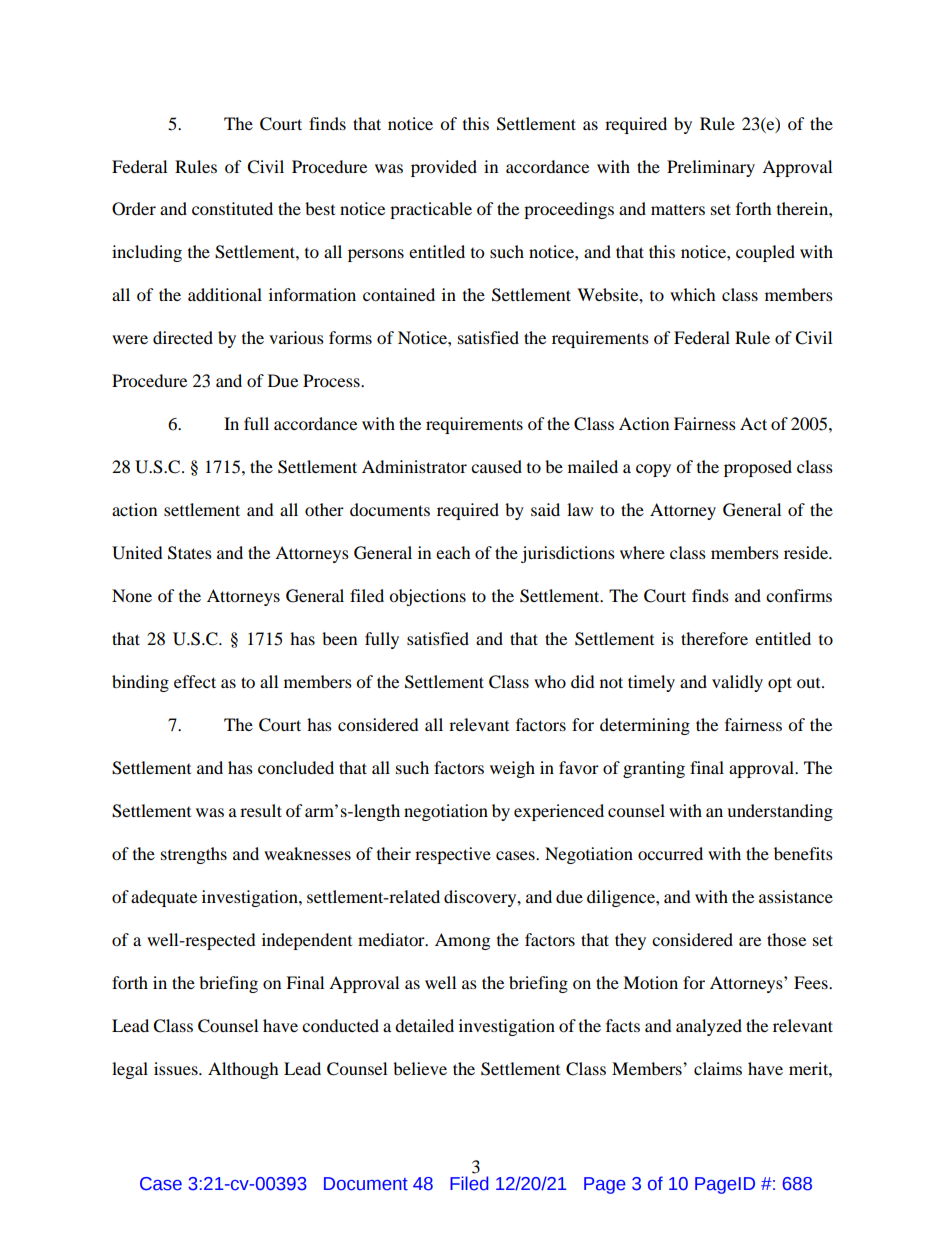 Image resolution: width=952 pixels, height=1233 pixels. I want to click on detailed, so click(424, 1025).
